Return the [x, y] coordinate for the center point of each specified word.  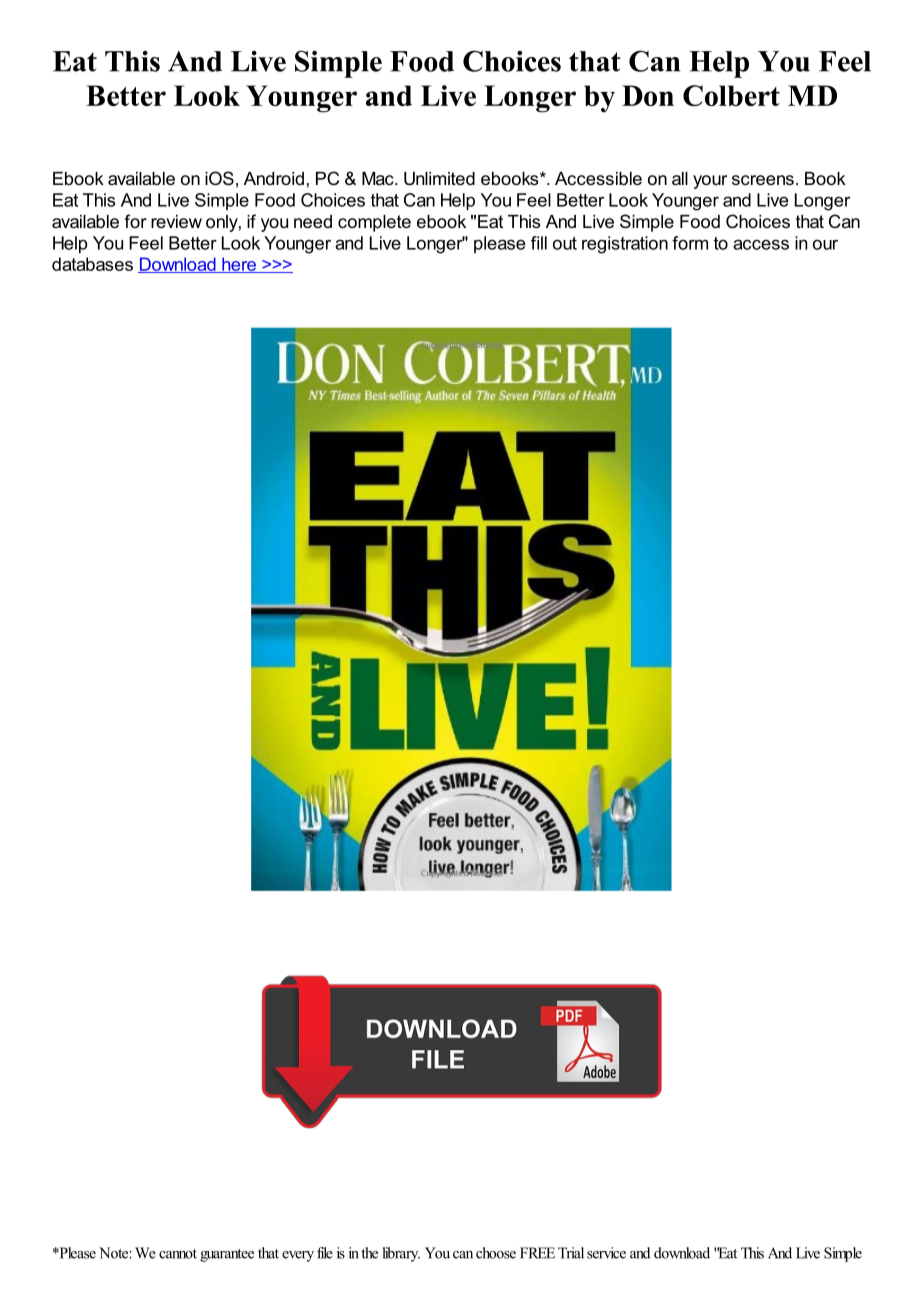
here [239, 265]
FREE [537, 1253]
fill [539, 243]
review [176, 221]
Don [648, 95]
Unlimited [439, 179]
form [690, 243]
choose [496, 1253]
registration [625, 245]
